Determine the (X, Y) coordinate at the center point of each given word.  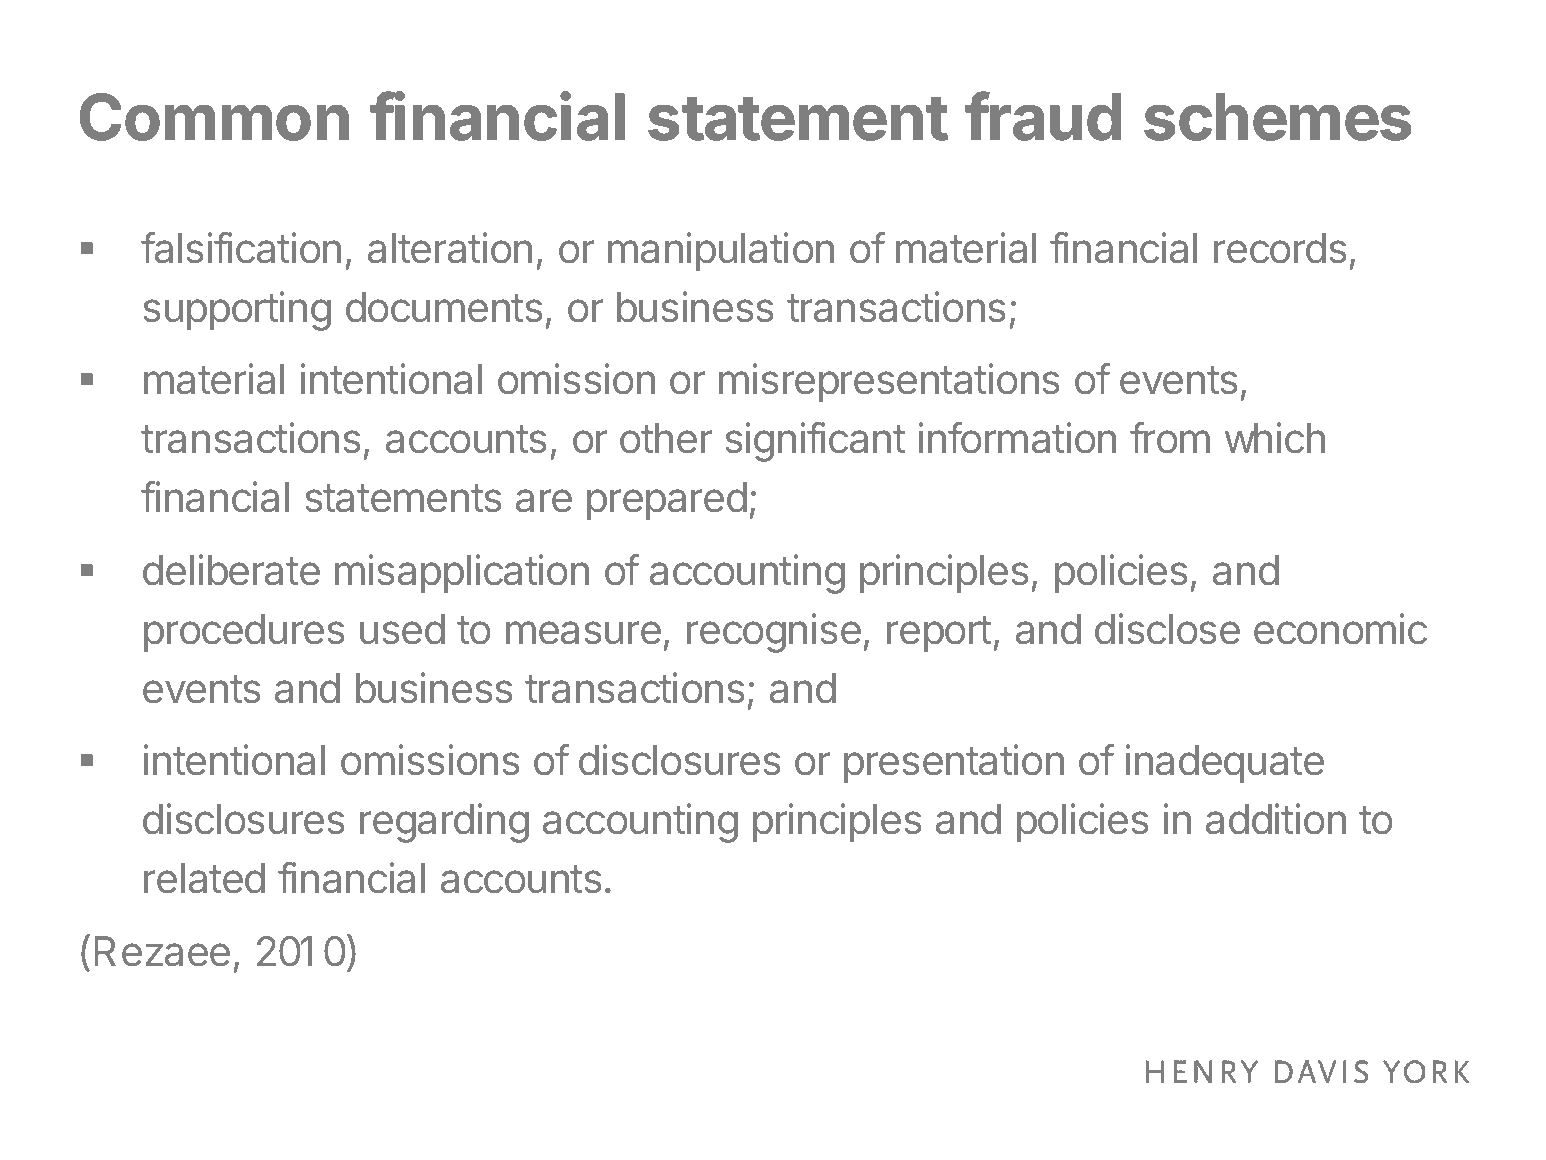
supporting (237, 311)
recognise (774, 633)
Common (214, 117)
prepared (667, 501)
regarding (444, 823)
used (402, 629)
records (1280, 248)
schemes (1278, 117)
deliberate (231, 570)
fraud (1043, 116)
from (1170, 438)
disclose (1167, 629)
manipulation (721, 251)
